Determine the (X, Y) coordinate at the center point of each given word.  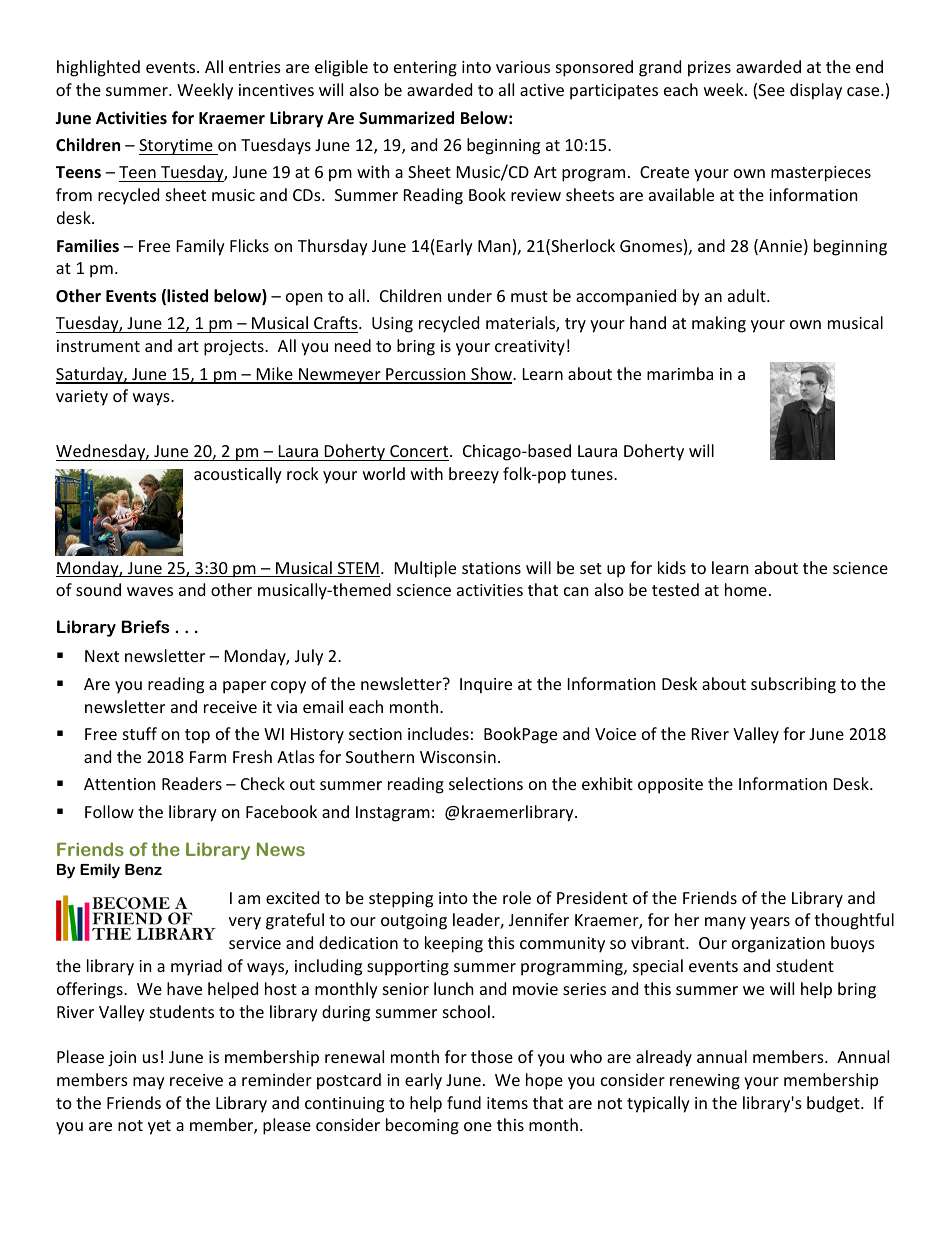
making (719, 324)
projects (235, 348)
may (149, 1083)
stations (491, 568)
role (517, 897)
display (816, 91)
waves (150, 591)
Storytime (177, 147)
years (770, 923)
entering (425, 69)
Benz (143, 869)
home (746, 589)
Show (491, 375)
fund (464, 1102)
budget (834, 1104)
